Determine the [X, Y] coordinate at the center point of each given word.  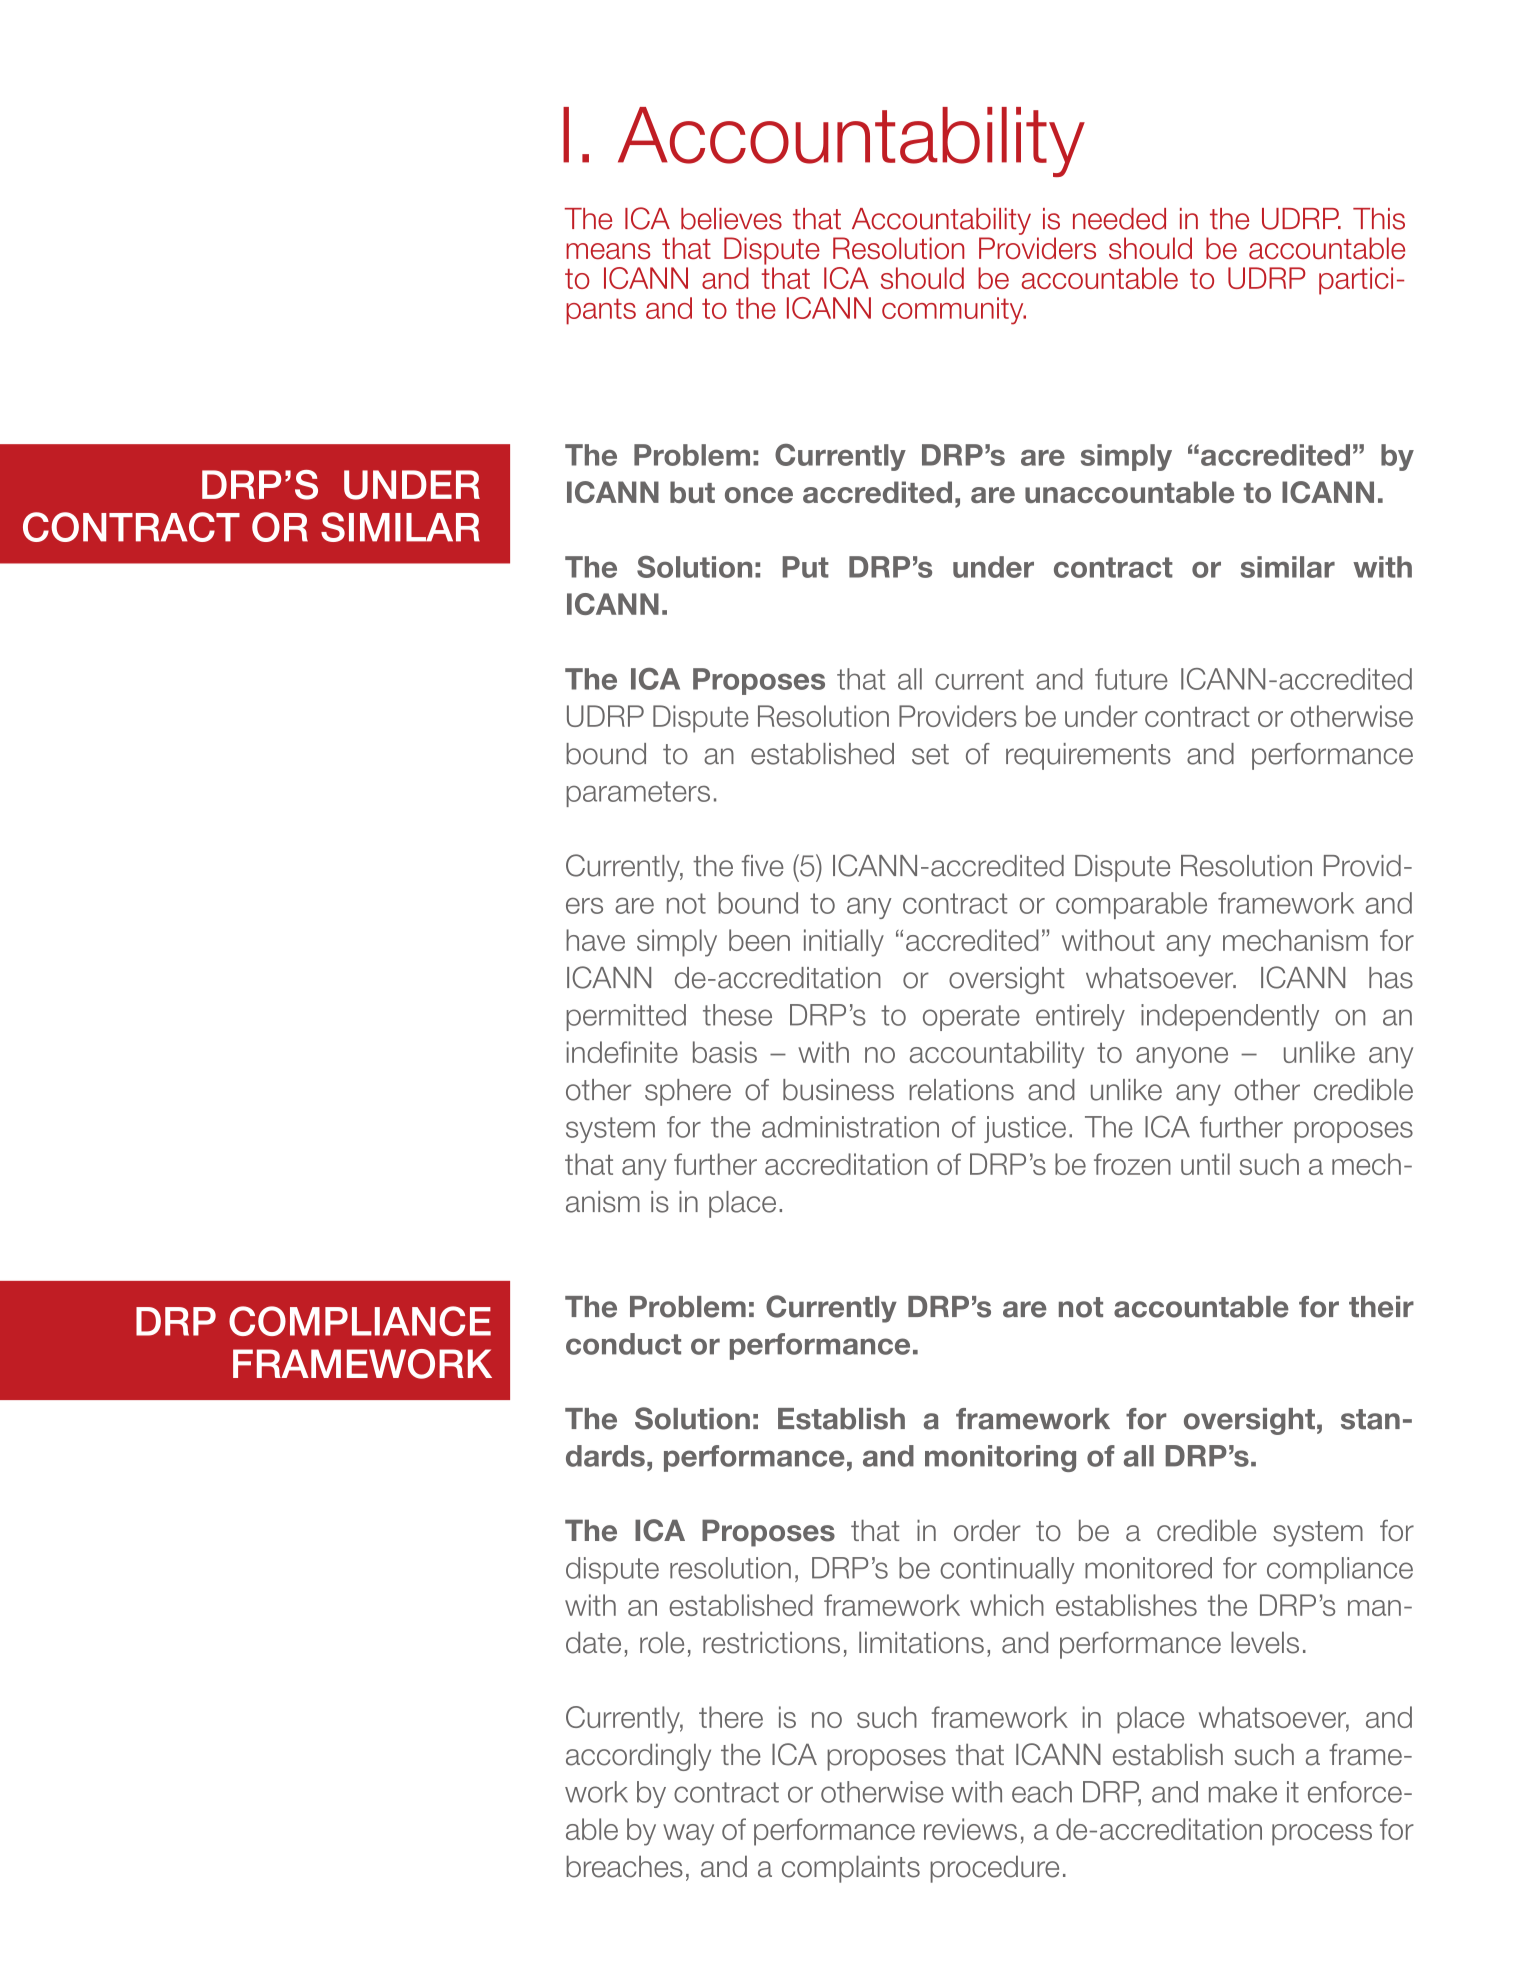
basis [725, 1052]
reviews [970, 1829]
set [930, 754]
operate [971, 1018]
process [1322, 1835]
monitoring [1000, 1458]
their [1381, 1307]
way [688, 1835]
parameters [638, 794]
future [1131, 679]
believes [731, 219]
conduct [623, 1344]
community [954, 311]
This [1379, 219]
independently [1230, 1017]
